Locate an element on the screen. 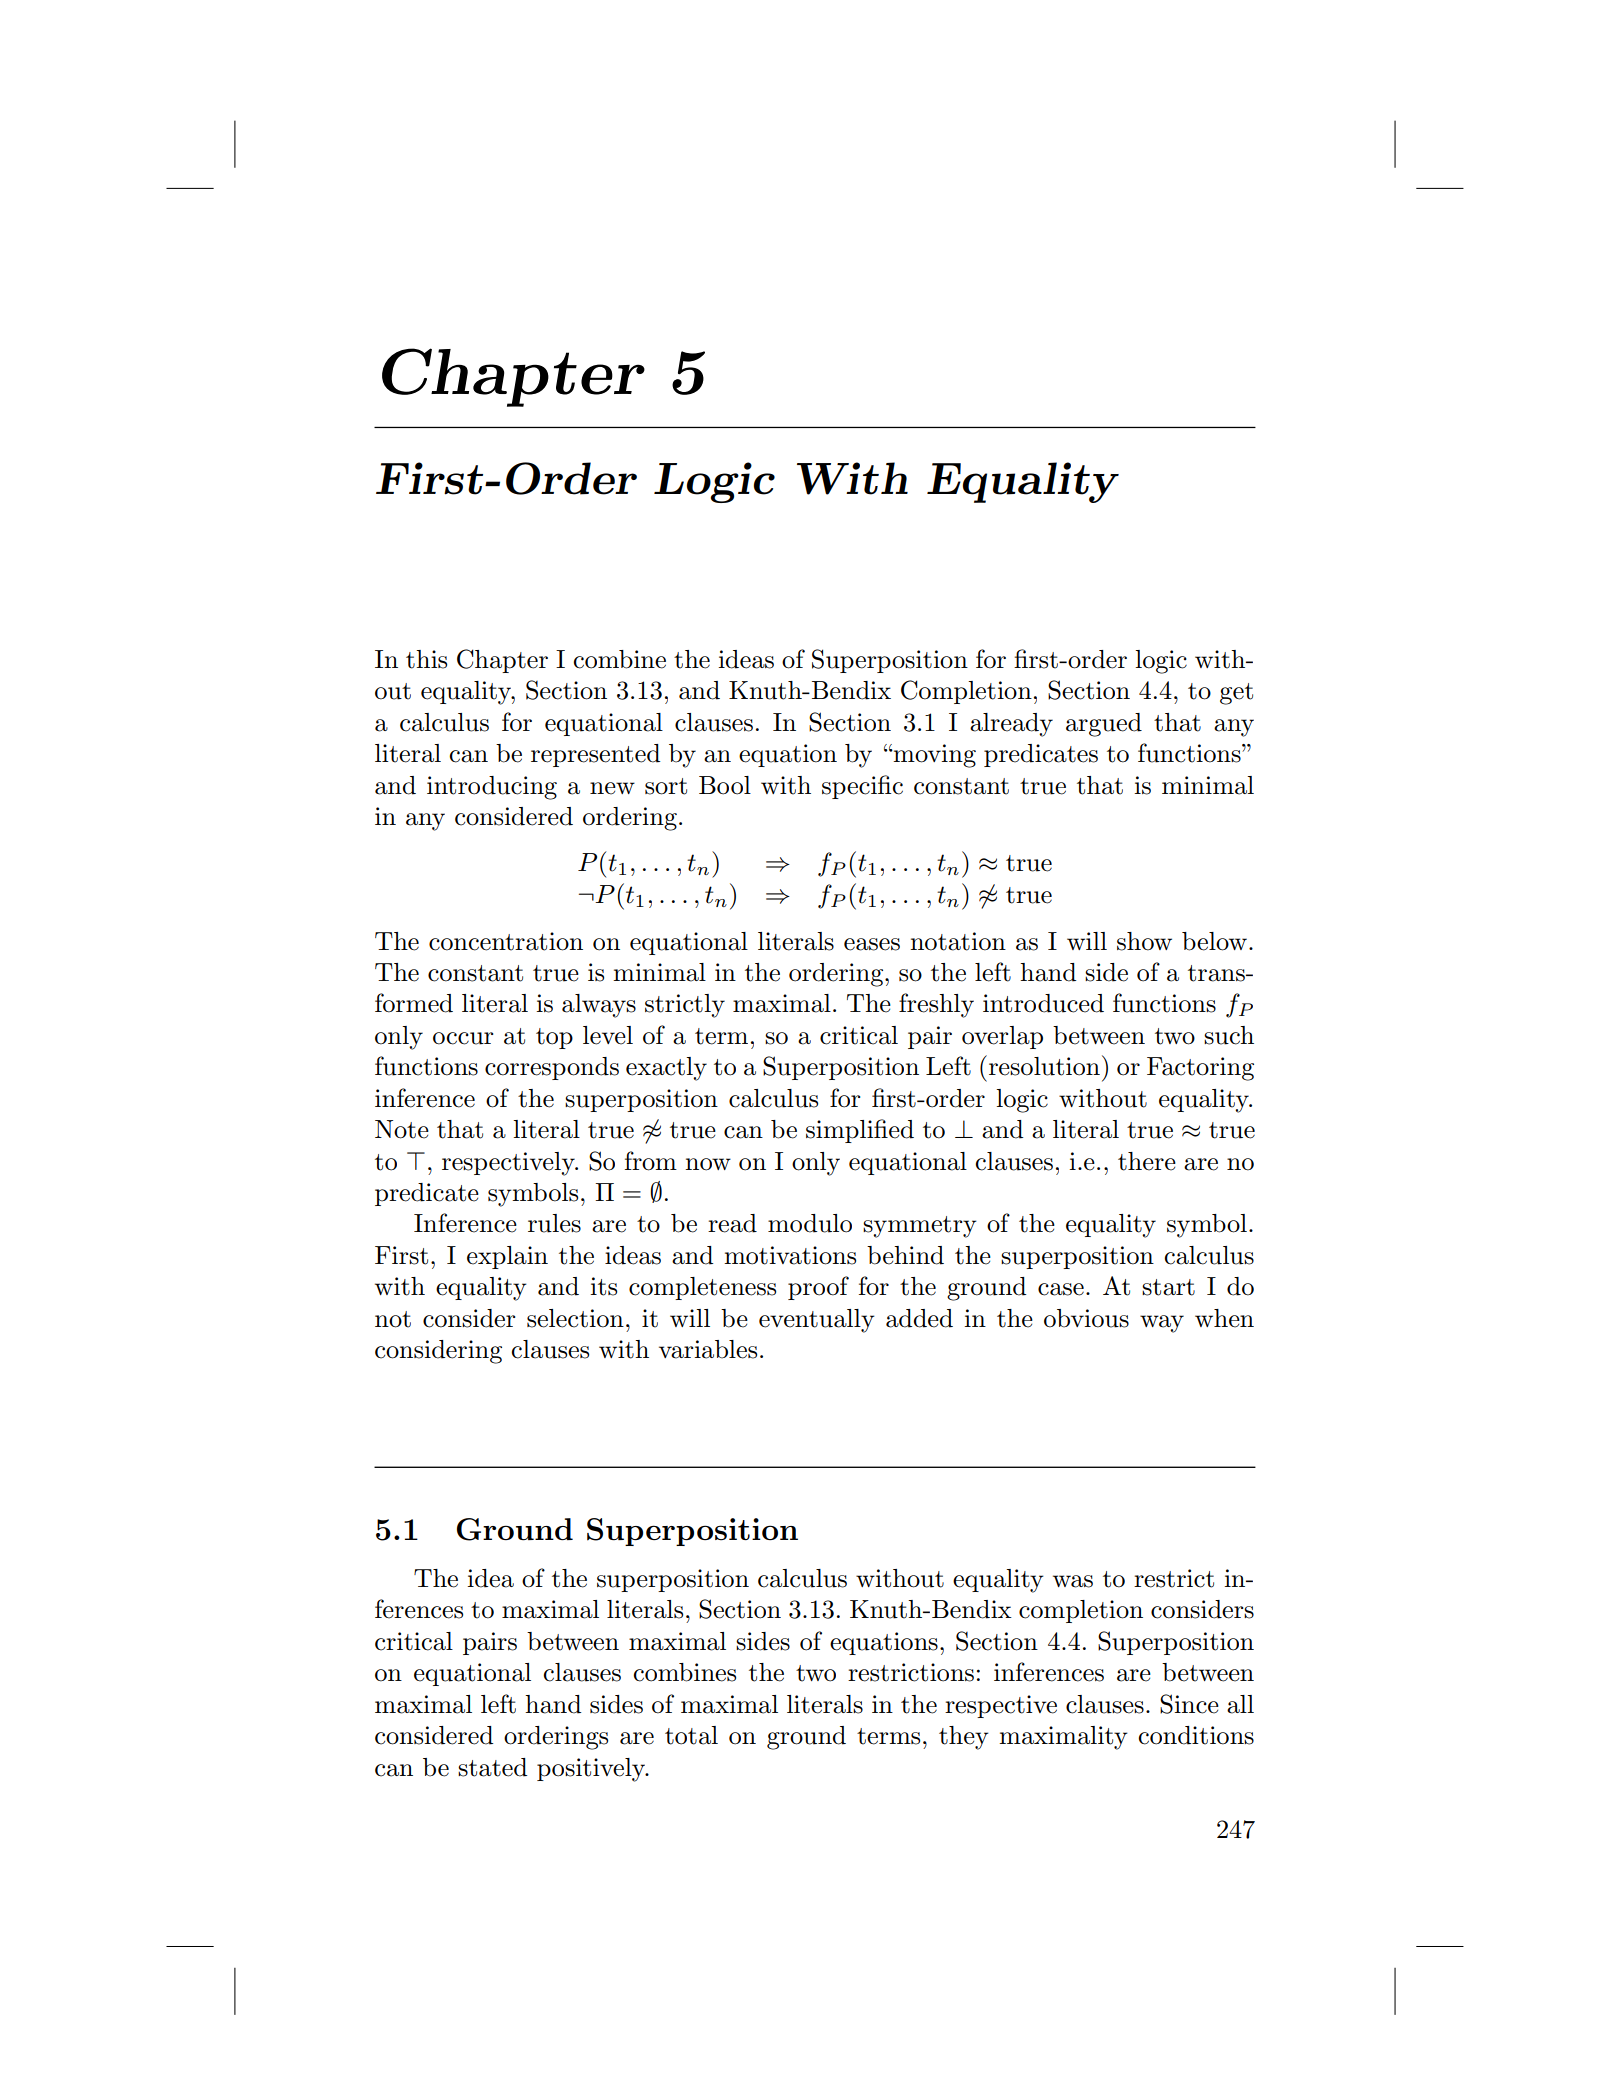 This screenshot has height=2081, width=1608. specific is located at coordinates (862, 787).
